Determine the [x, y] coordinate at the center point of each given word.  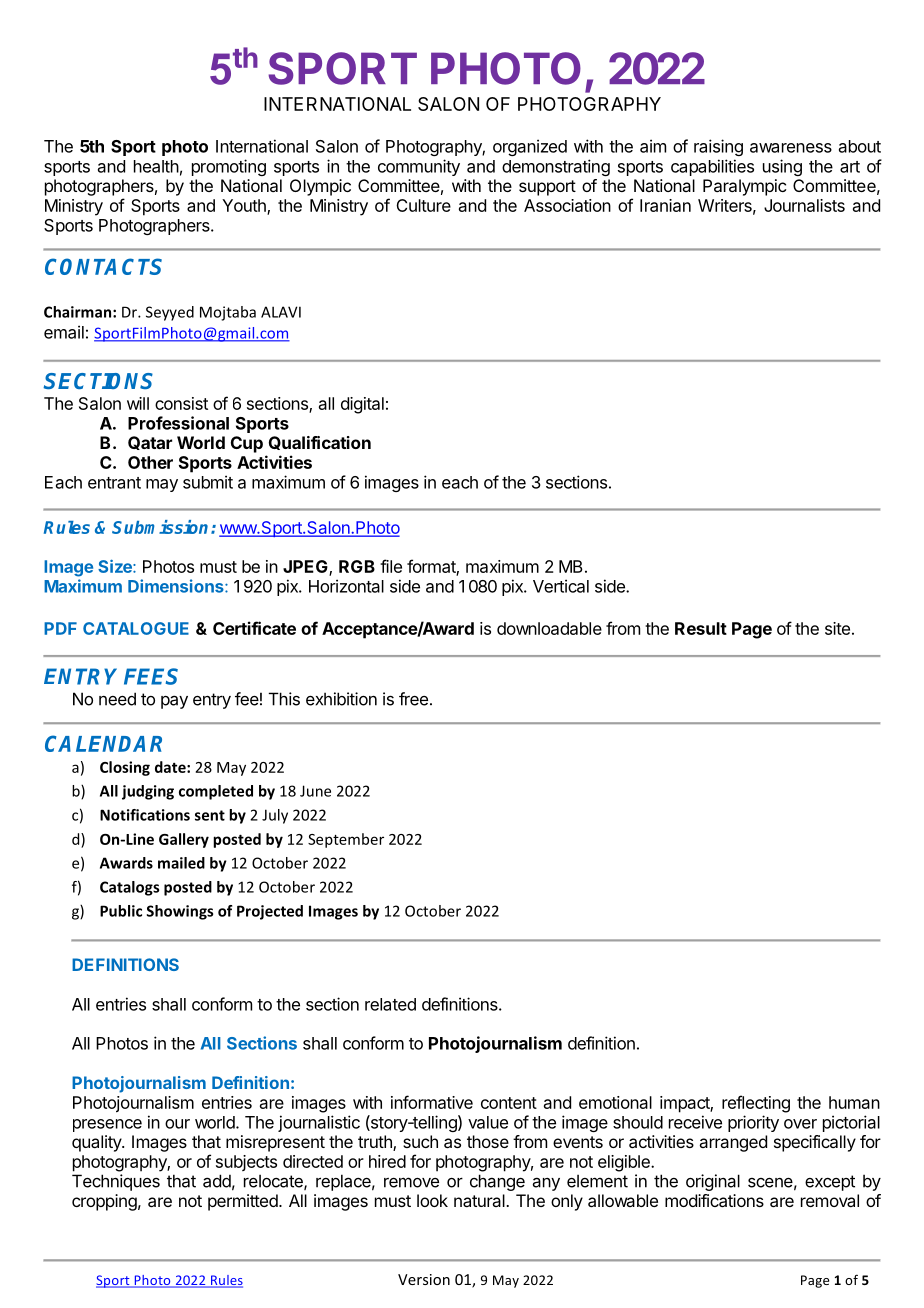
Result [701, 628]
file [391, 566]
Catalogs [129, 888]
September [346, 840]
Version [424, 1279]
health [156, 166]
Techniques [116, 1182]
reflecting [756, 1104]
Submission [162, 527]
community [419, 167]
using [782, 167]
